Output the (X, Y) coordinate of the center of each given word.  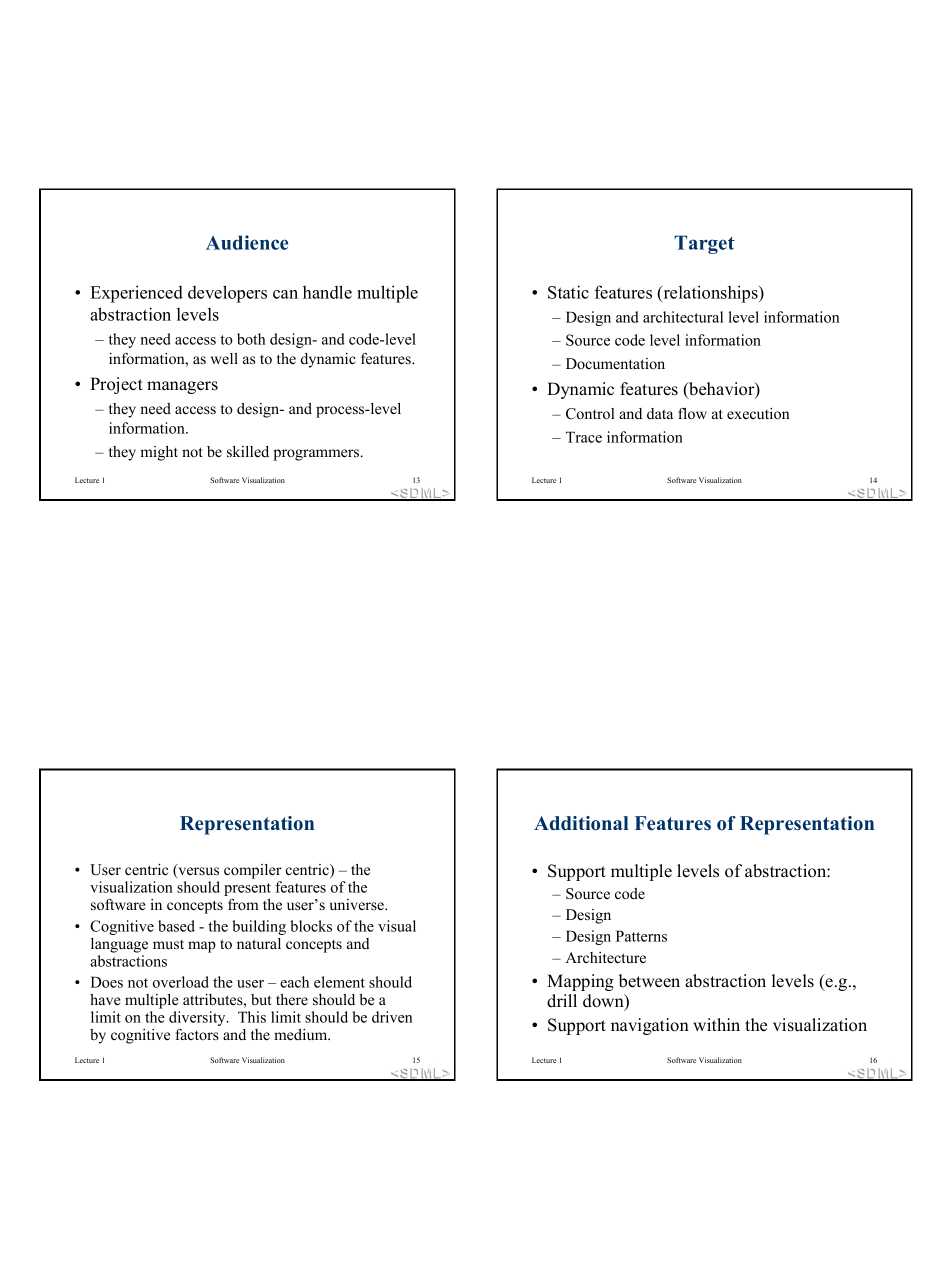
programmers (317, 455)
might (159, 453)
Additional (581, 823)
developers (227, 294)
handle (327, 292)
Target (704, 244)
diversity (198, 1018)
